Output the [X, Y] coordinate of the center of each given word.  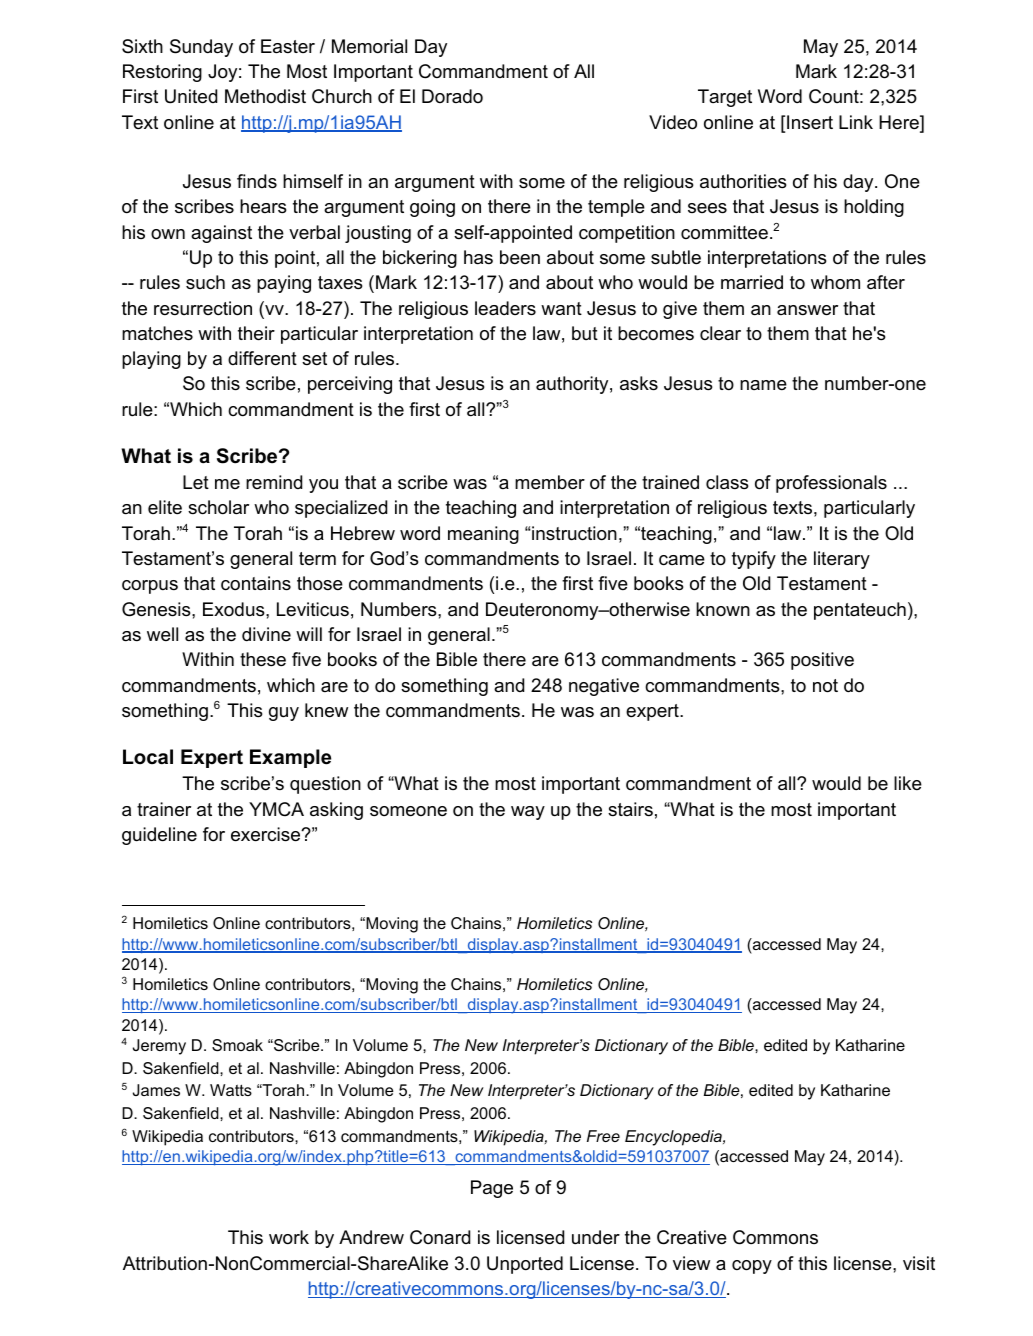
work [289, 1237]
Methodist [265, 96]
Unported [525, 1265]
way [528, 813]
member [550, 482]
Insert [810, 122]
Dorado [452, 96]
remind [274, 482]
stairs [630, 809]
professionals [831, 484]
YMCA [276, 809]
